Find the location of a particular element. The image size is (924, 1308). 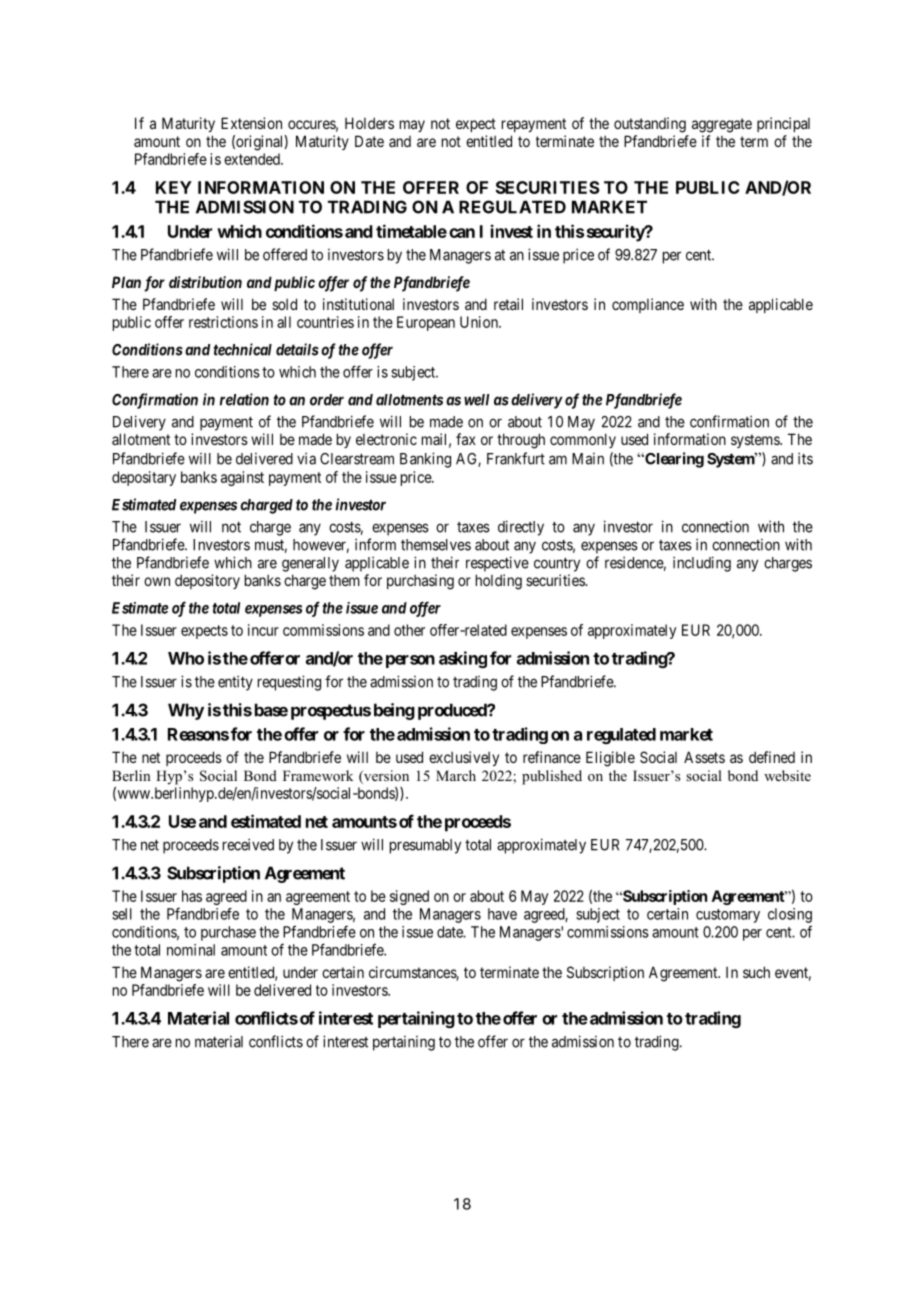

relation is located at coordinates (244, 399).
